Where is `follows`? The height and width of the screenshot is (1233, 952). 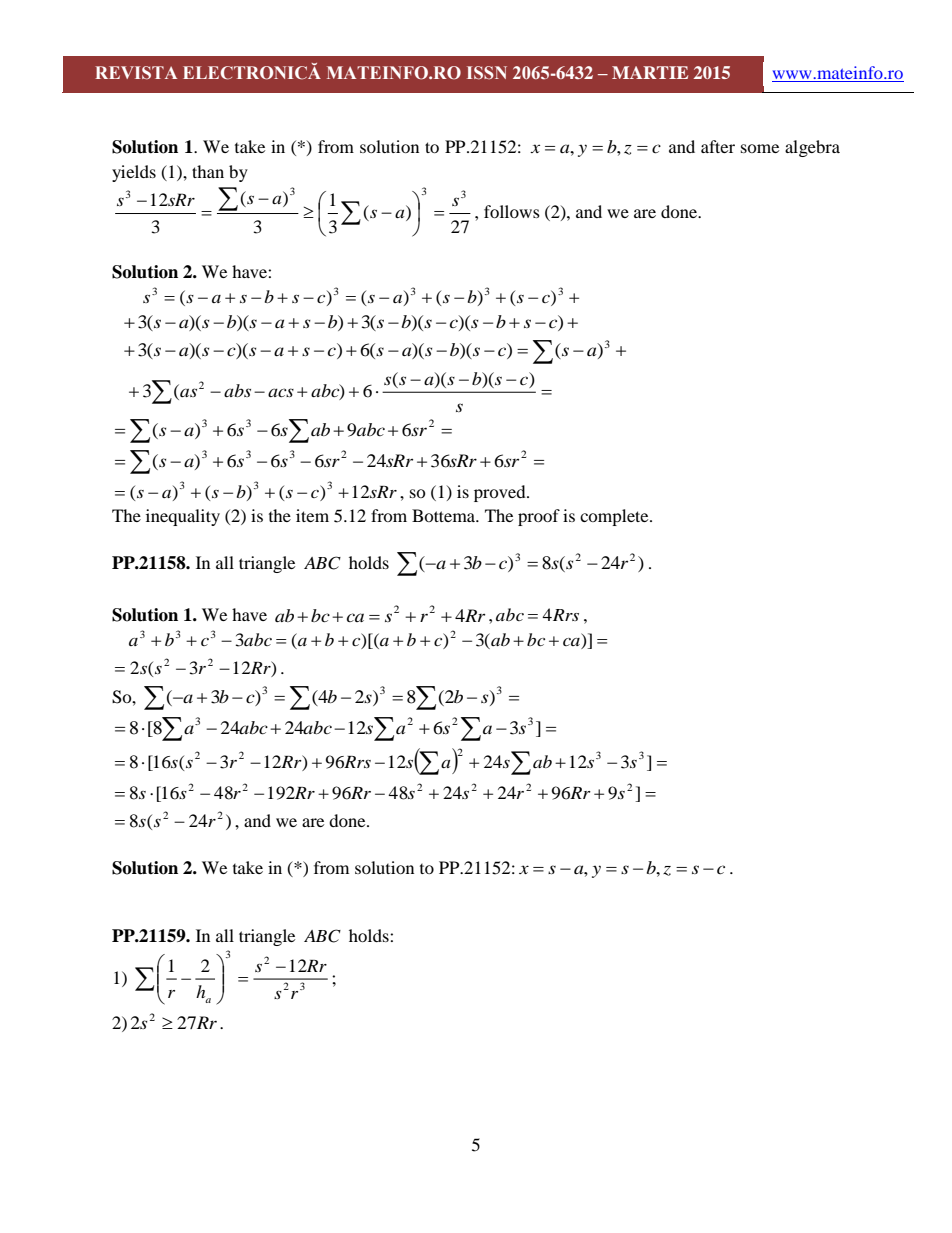
follows is located at coordinates (512, 211).
